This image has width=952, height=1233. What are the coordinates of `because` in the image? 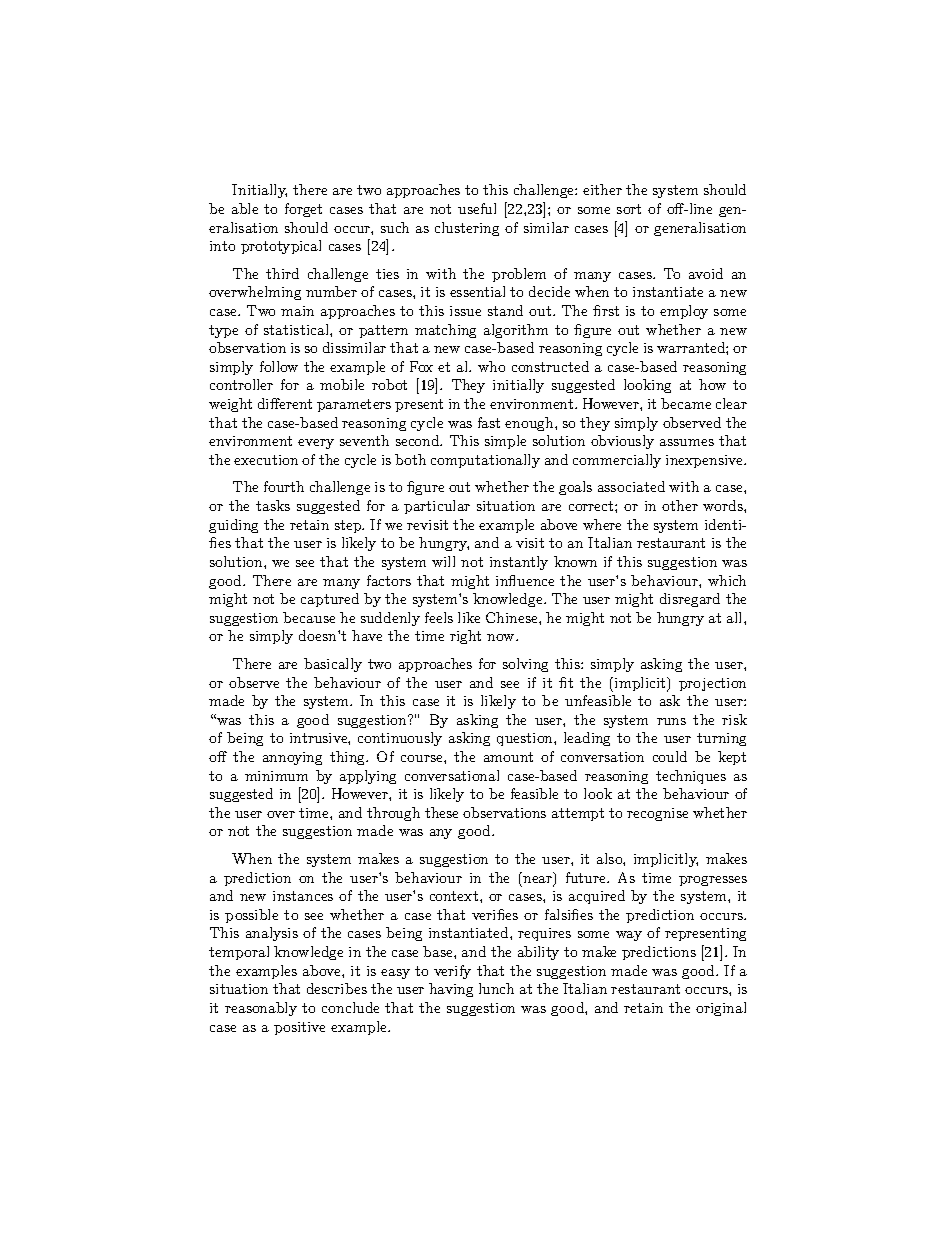 It's located at (309, 617).
